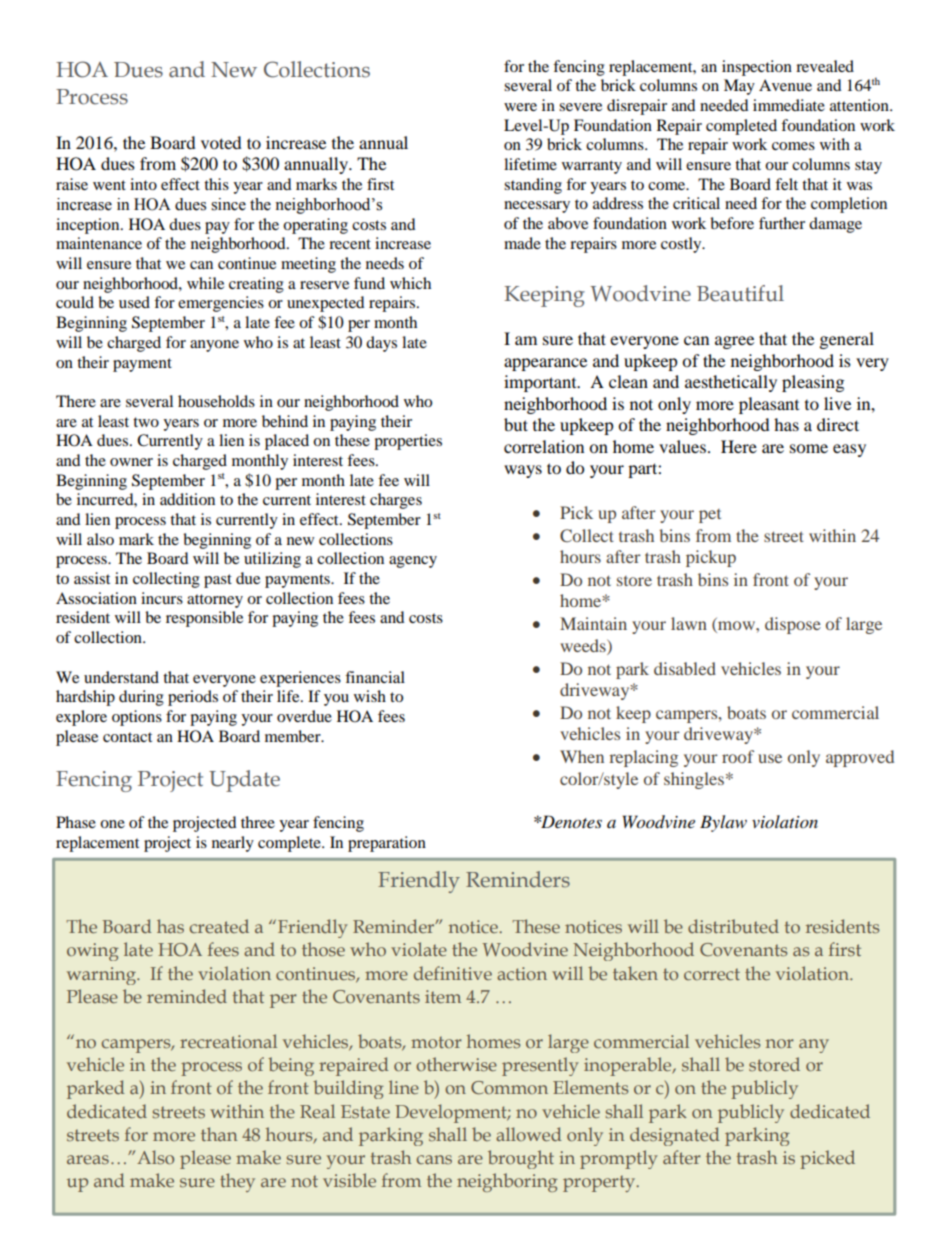 This screenshot has height=1233, width=952. Describe the element at coordinates (219, 926) in the screenshot. I see `created` at that location.
